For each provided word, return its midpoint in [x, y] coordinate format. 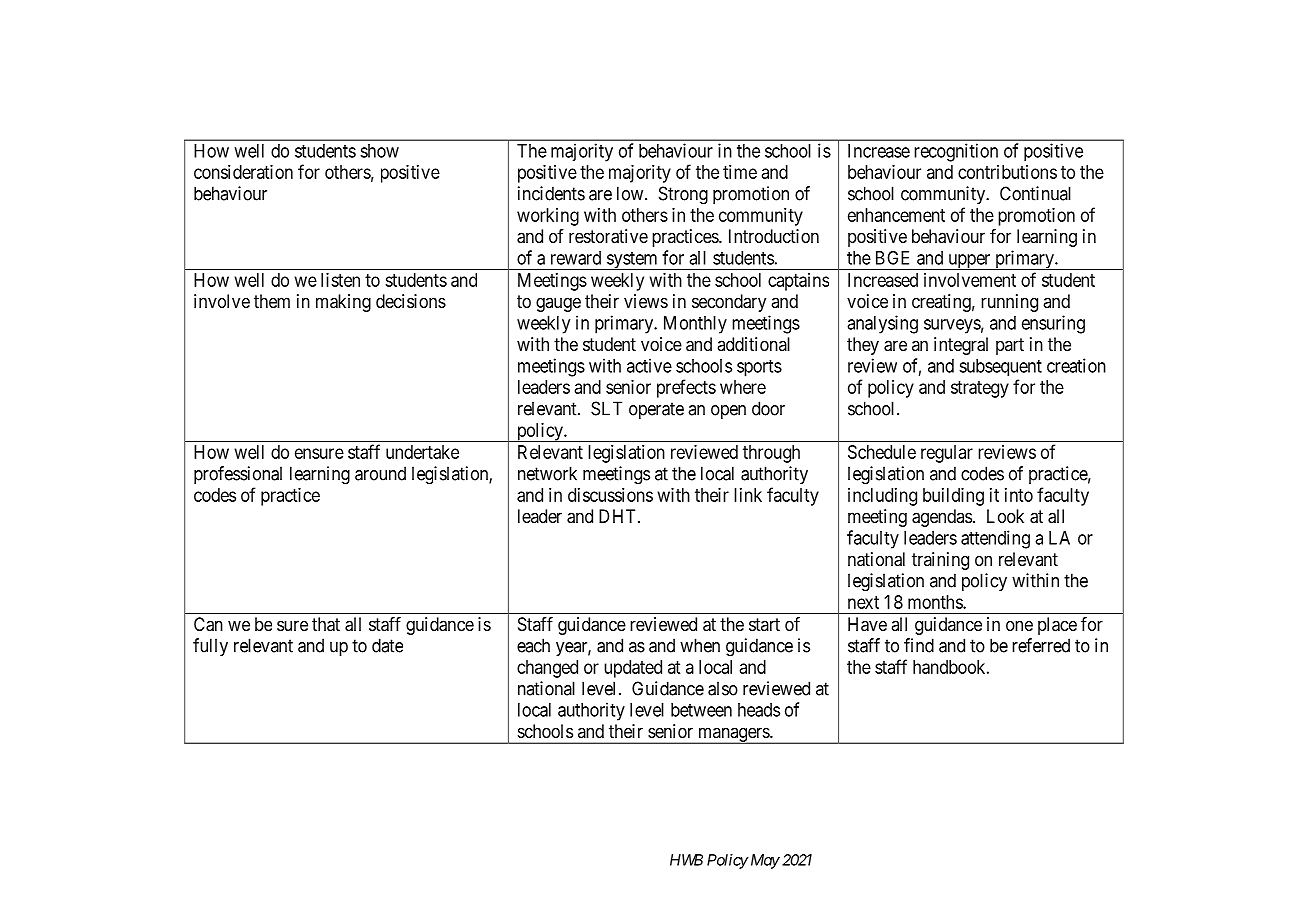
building [953, 497]
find [919, 645]
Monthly [695, 325]
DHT [619, 516]
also [723, 688]
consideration [243, 172]
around [380, 473]
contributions [1007, 172]
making [343, 303]
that [326, 624]
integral [961, 346]
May [764, 861]
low [631, 193]
